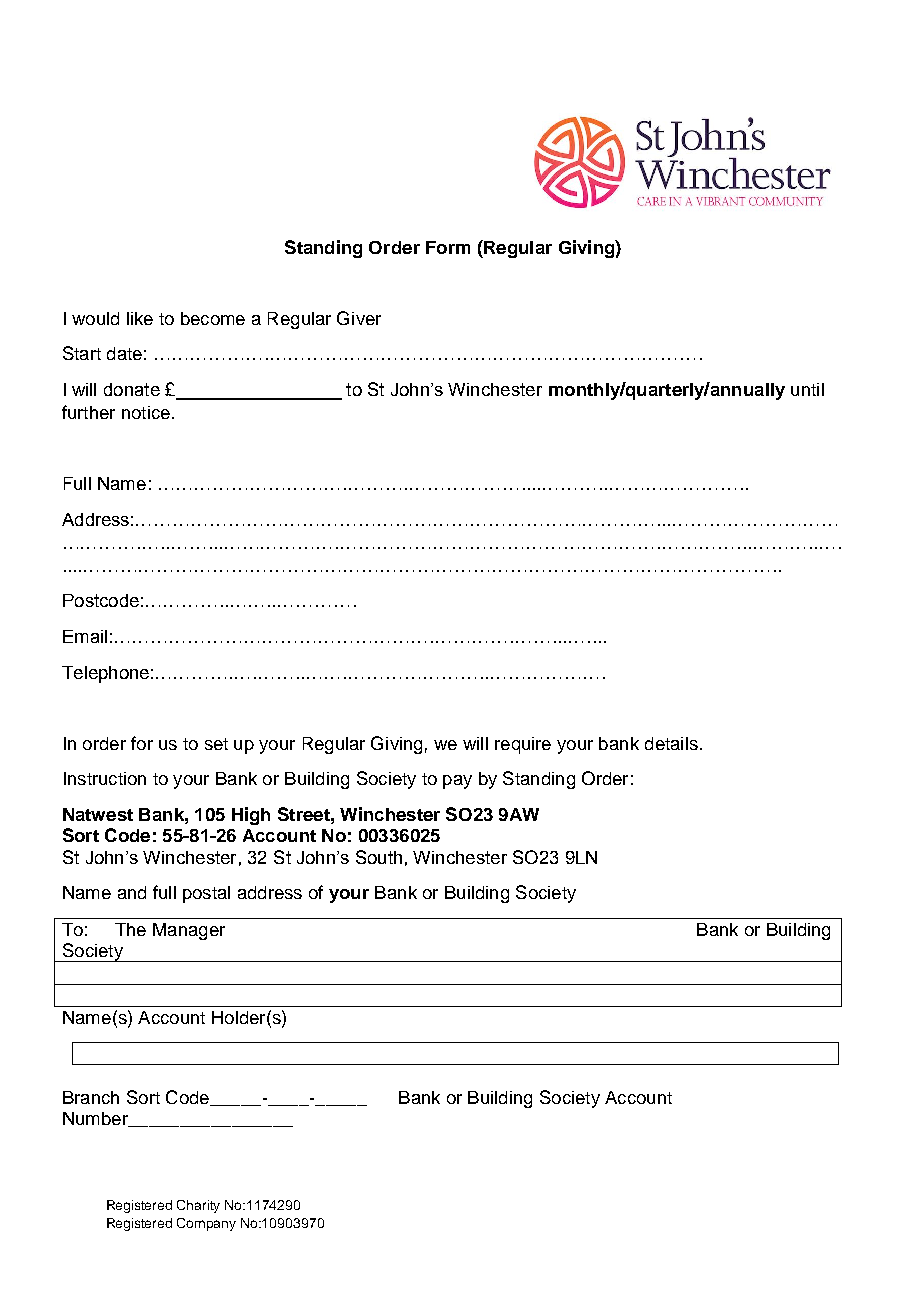  I want to click on South, so click(379, 857).
